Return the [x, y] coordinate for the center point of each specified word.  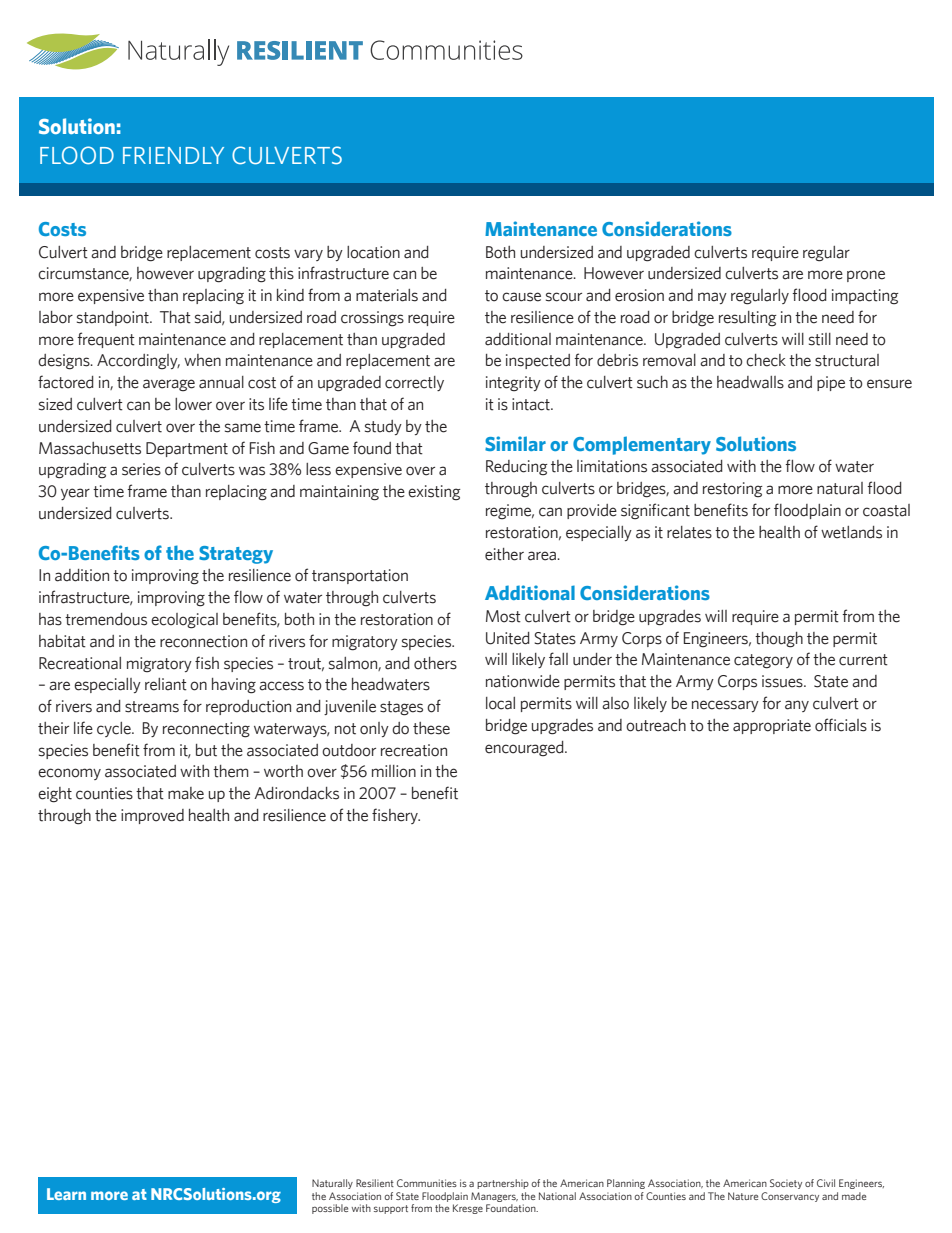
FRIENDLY [173, 155]
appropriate [772, 726]
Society [786, 1184]
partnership [503, 1184]
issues [783, 681]
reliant [166, 684]
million [394, 771]
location [373, 252]
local [500, 703]
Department [187, 449]
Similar [515, 443]
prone [866, 276]
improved [152, 816]
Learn [66, 1194]
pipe [831, 383]
